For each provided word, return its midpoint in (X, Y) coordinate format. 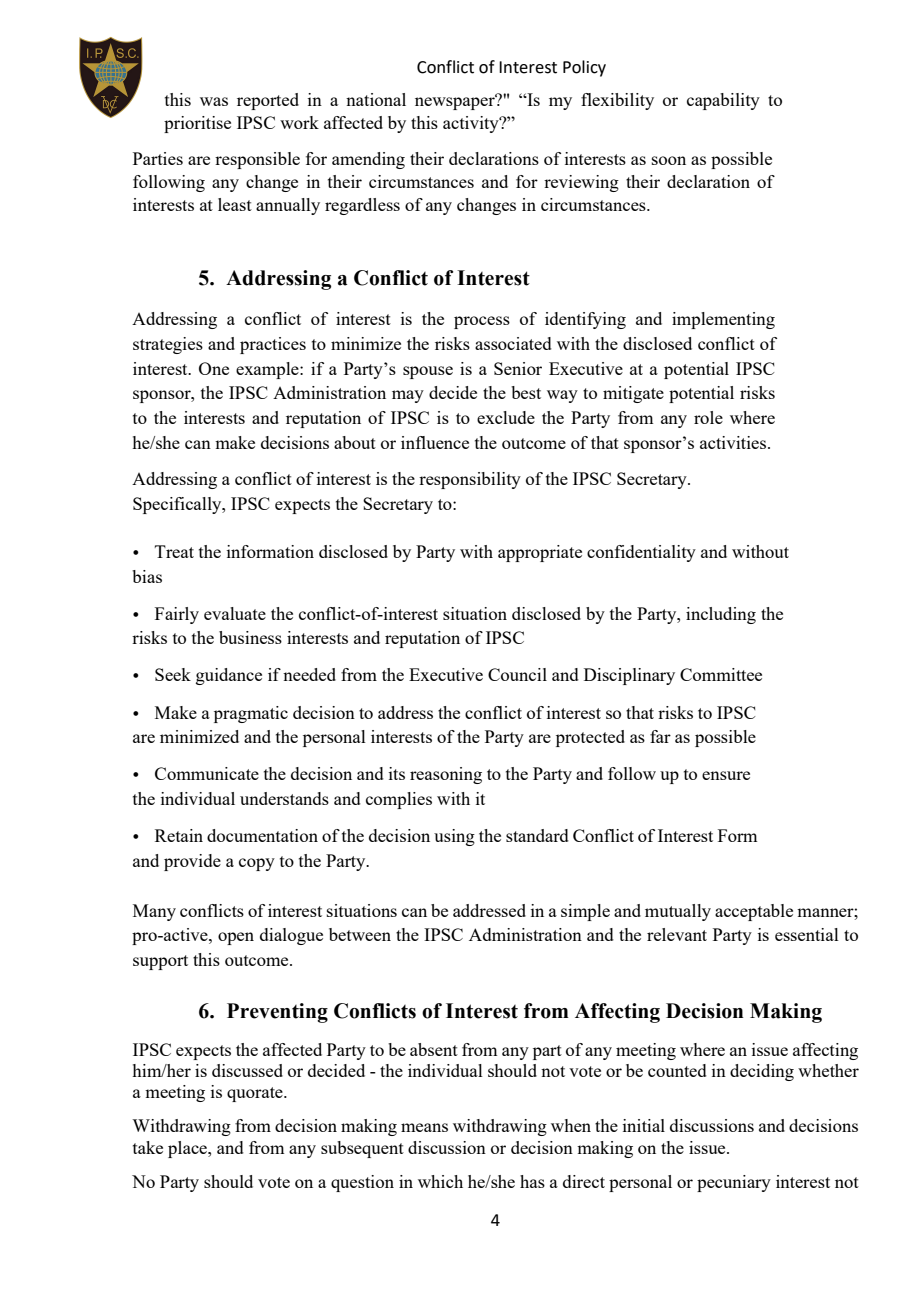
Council (517, 674)
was (214, 101)
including (721, 615)
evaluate (235, 613)
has (532, 1181)
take (148, 1147)
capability (723, 101)
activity (472, 124)
